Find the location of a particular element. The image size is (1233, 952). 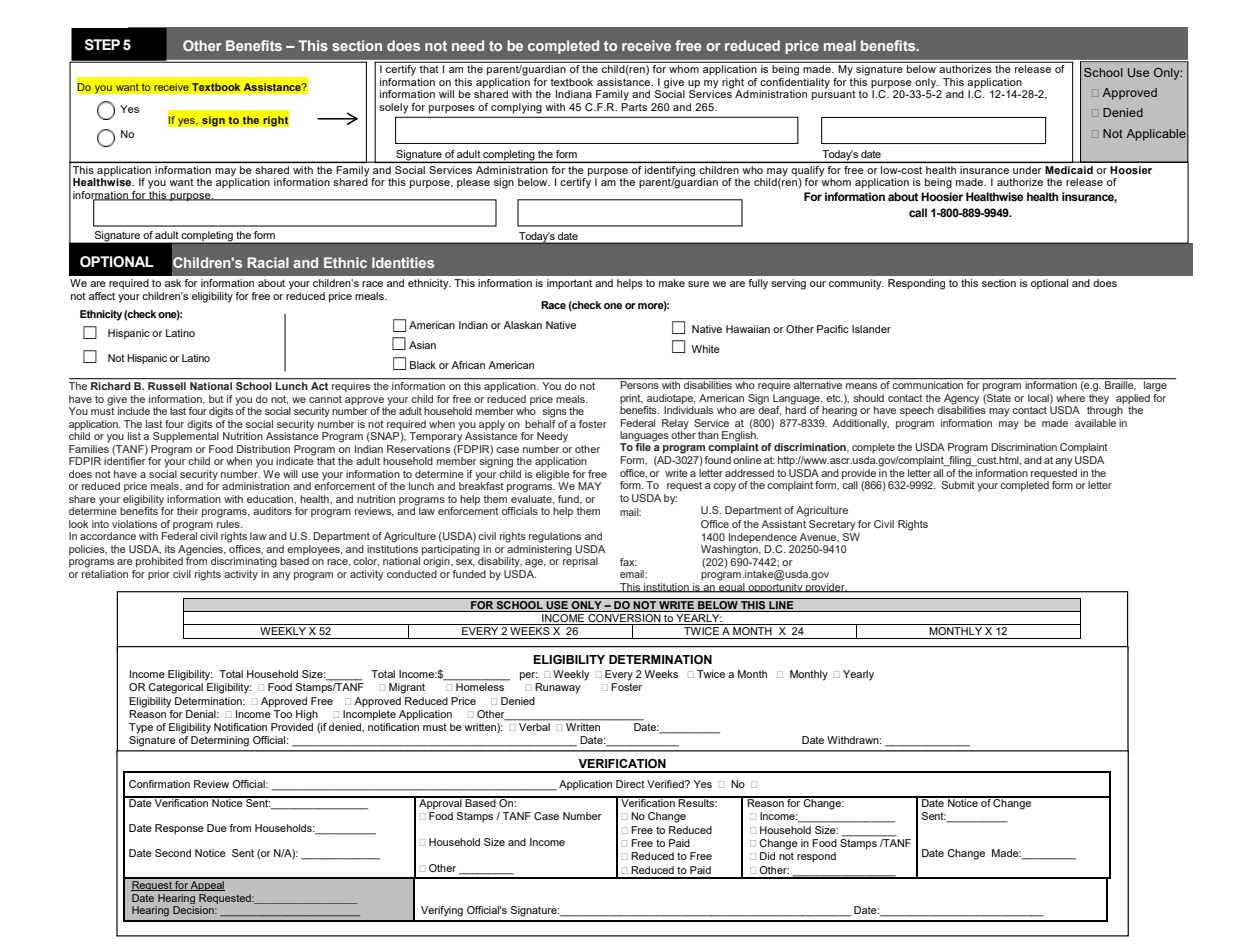

confidentiality is located at coordinates (794, 84).
